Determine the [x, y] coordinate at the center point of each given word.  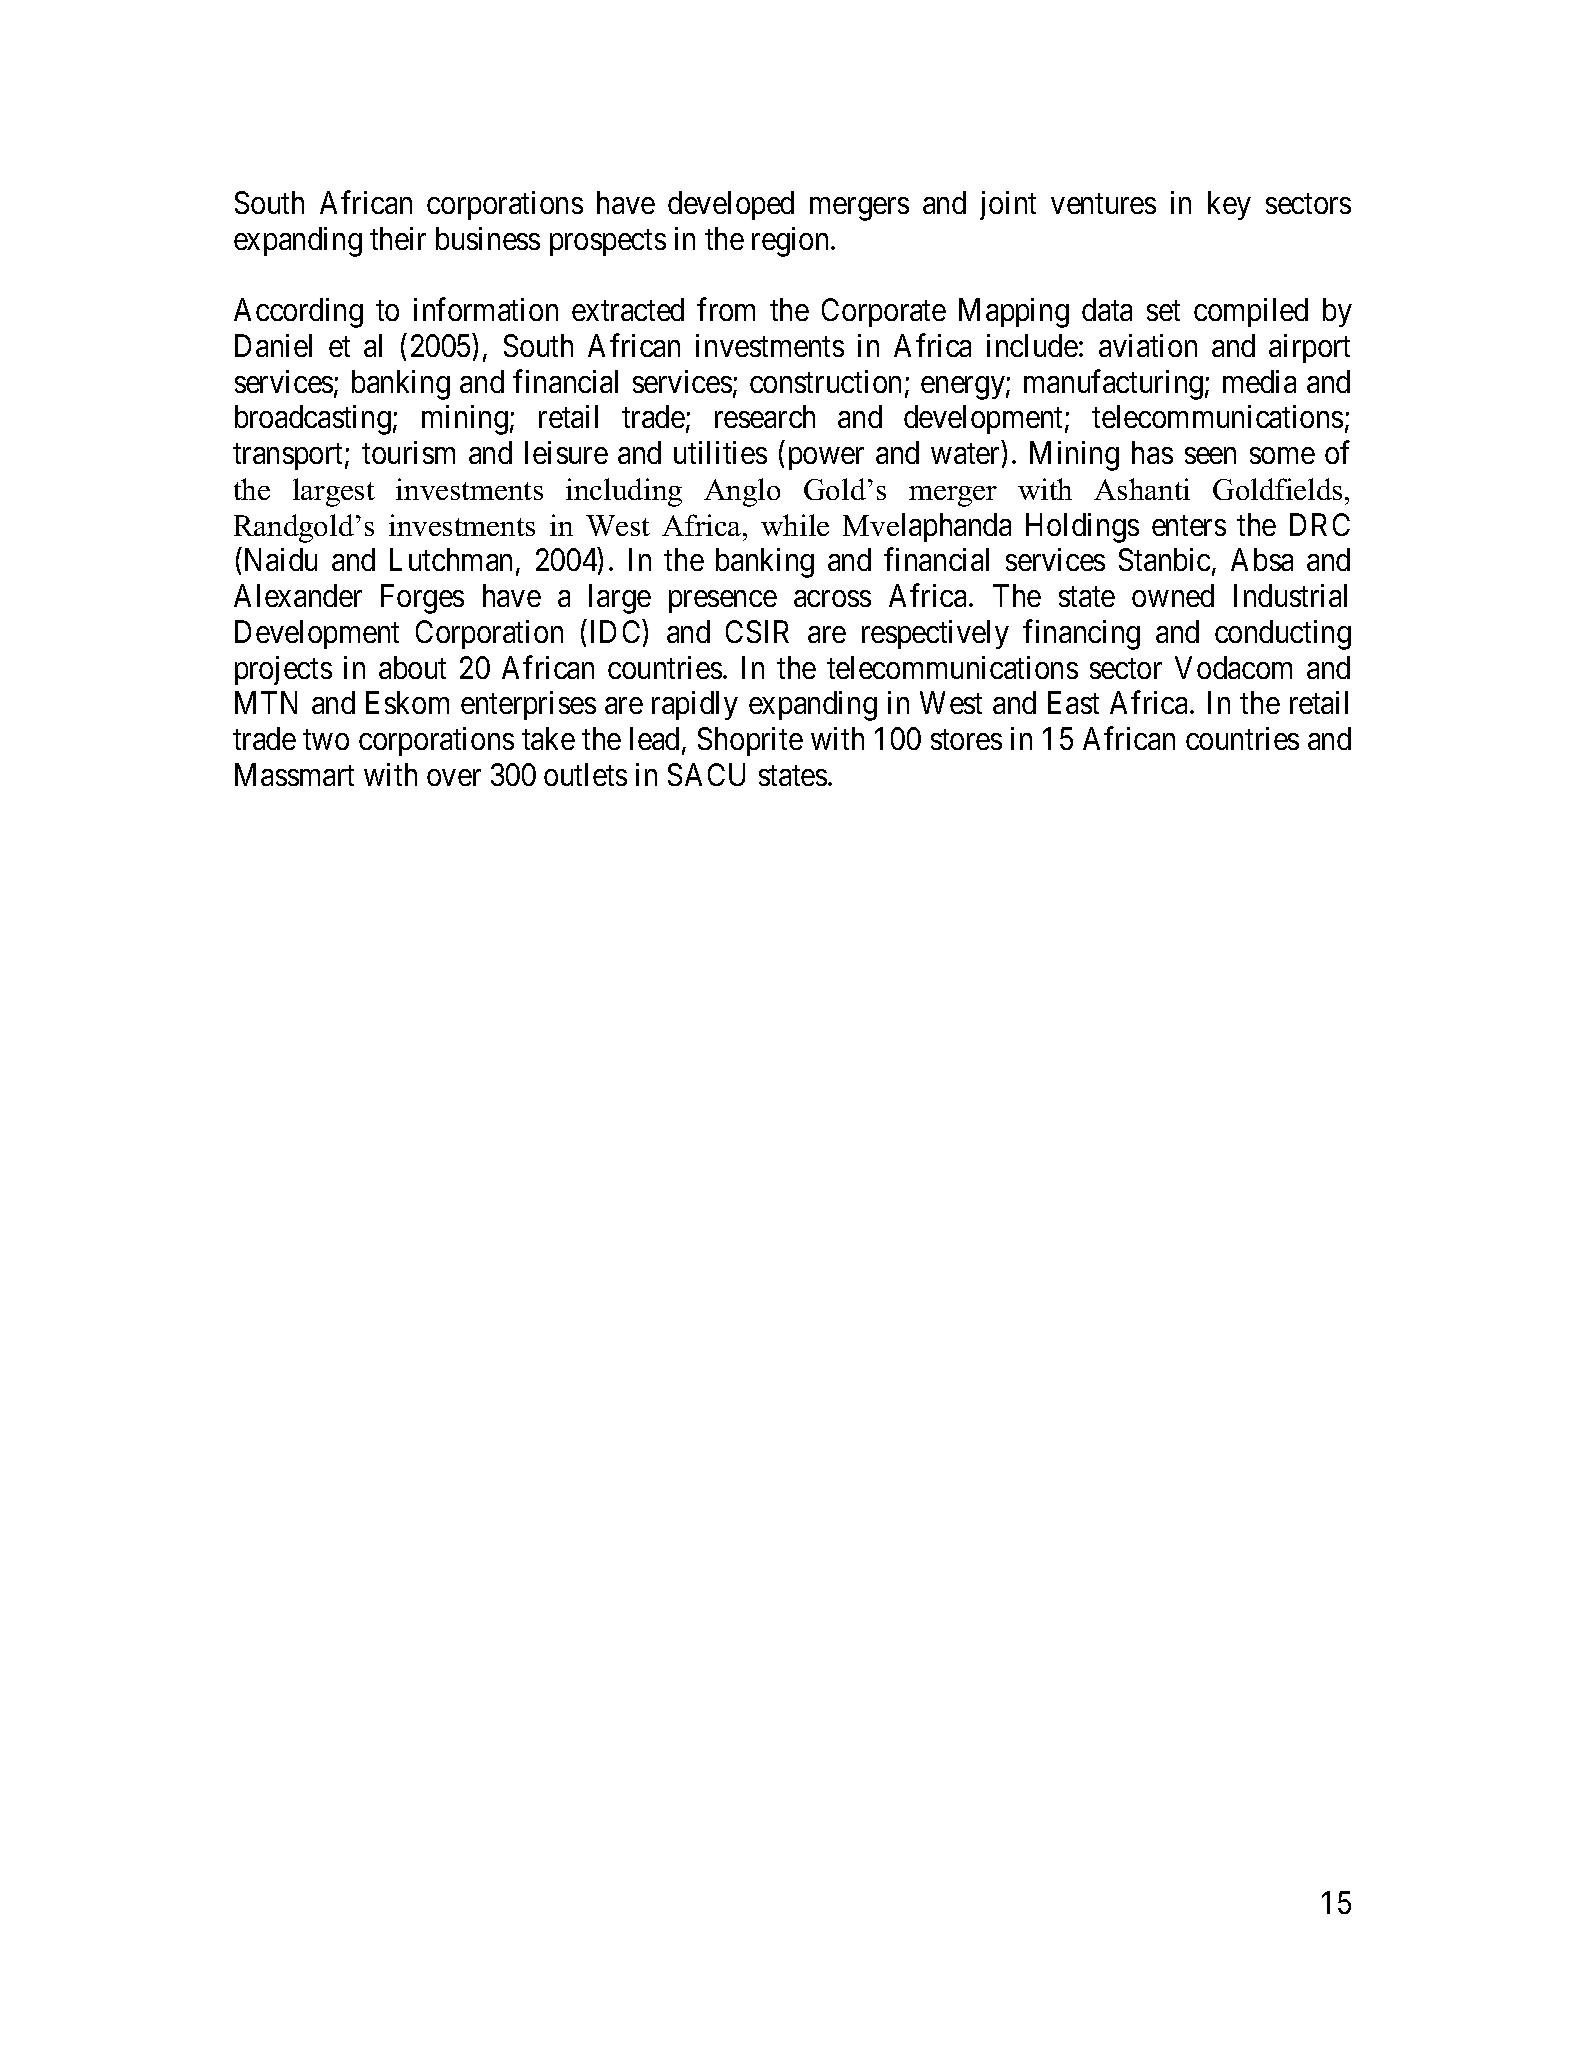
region [792, 242]
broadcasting [313, 420]
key [1229, 205]
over [454, 778]
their [398, 238]
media [1259, 381]
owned [1173, 595]
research [765, 416]
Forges [422, 599]
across [832, 599]
